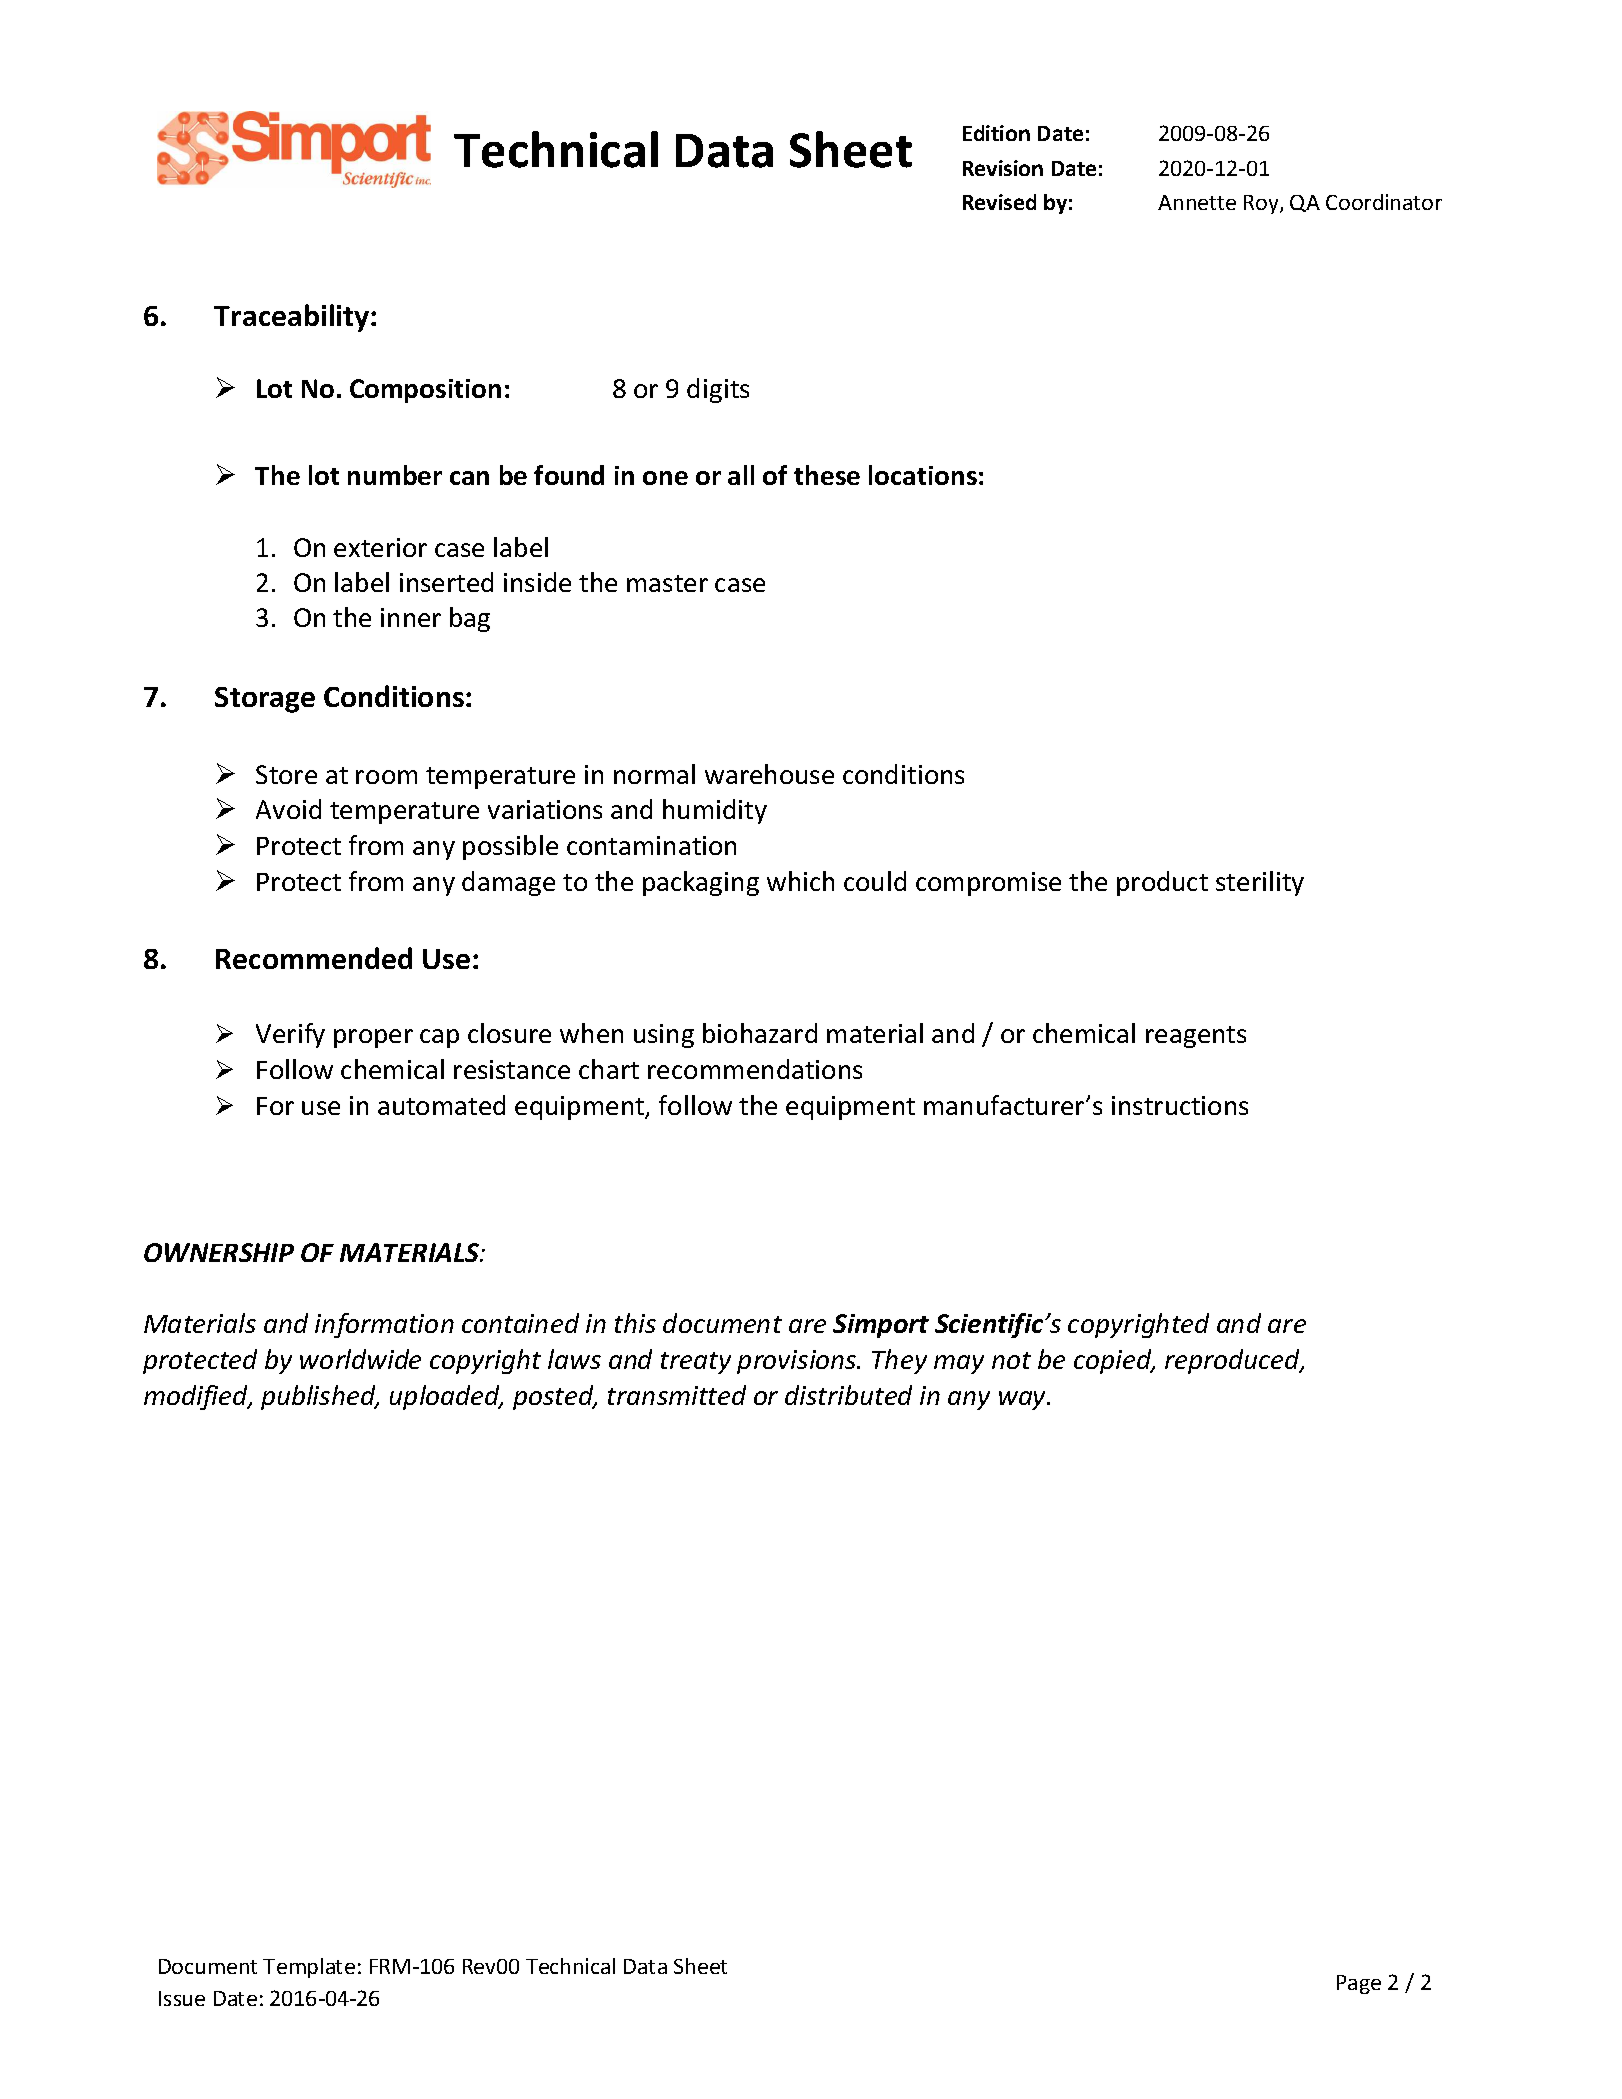  Describe the element at coordinates (309, 1968) in the document. I see `Template` at that location.
